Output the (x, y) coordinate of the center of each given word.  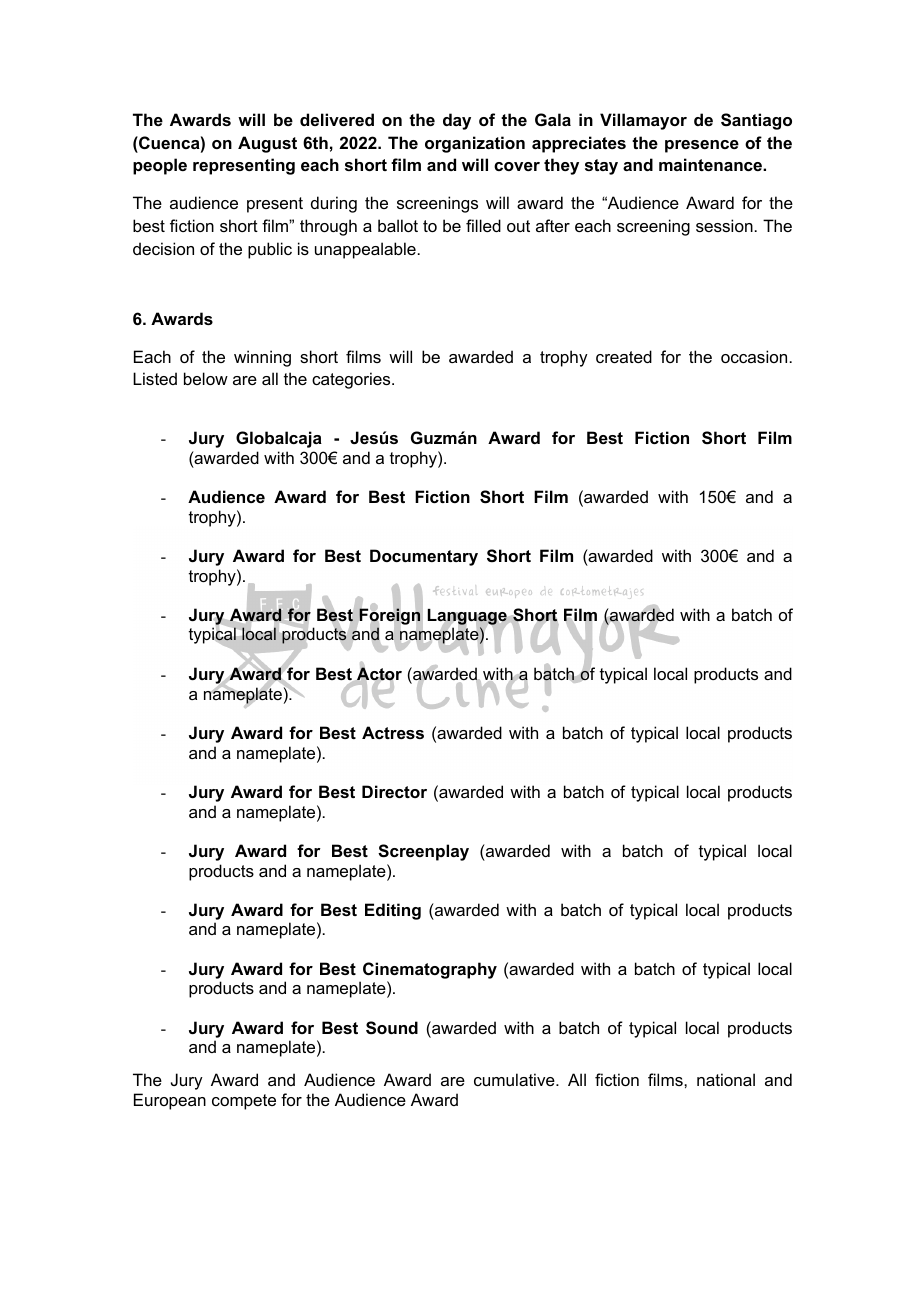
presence (702, 146)
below (206, 378)
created (624, 356)
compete (244, 1102)
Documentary (424, 557)
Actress (393, 732)
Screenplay (423, 852)
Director (394, 791)
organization (475, 144)
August (267, 144)
